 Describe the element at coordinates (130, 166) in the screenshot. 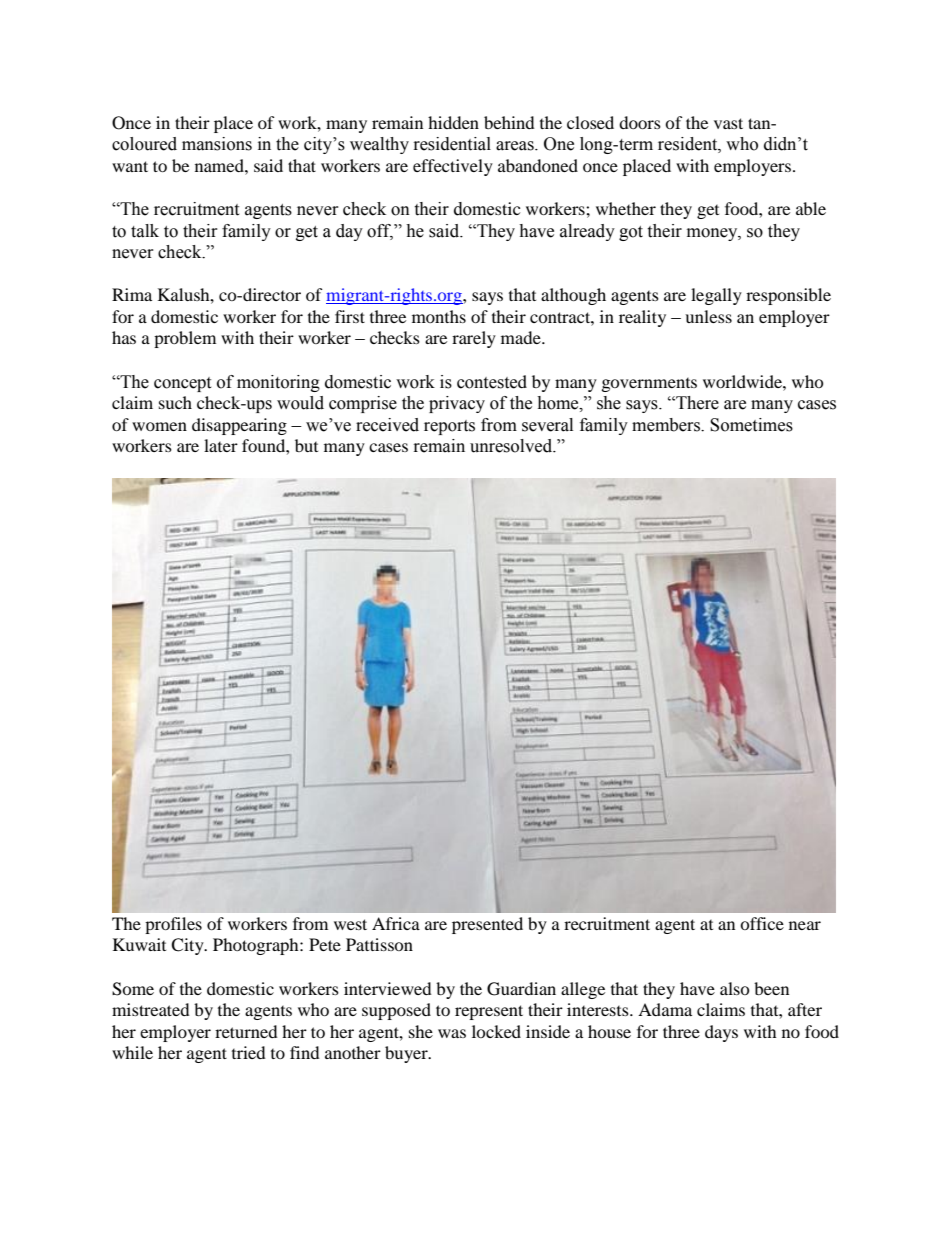

I see `want` at that location.
